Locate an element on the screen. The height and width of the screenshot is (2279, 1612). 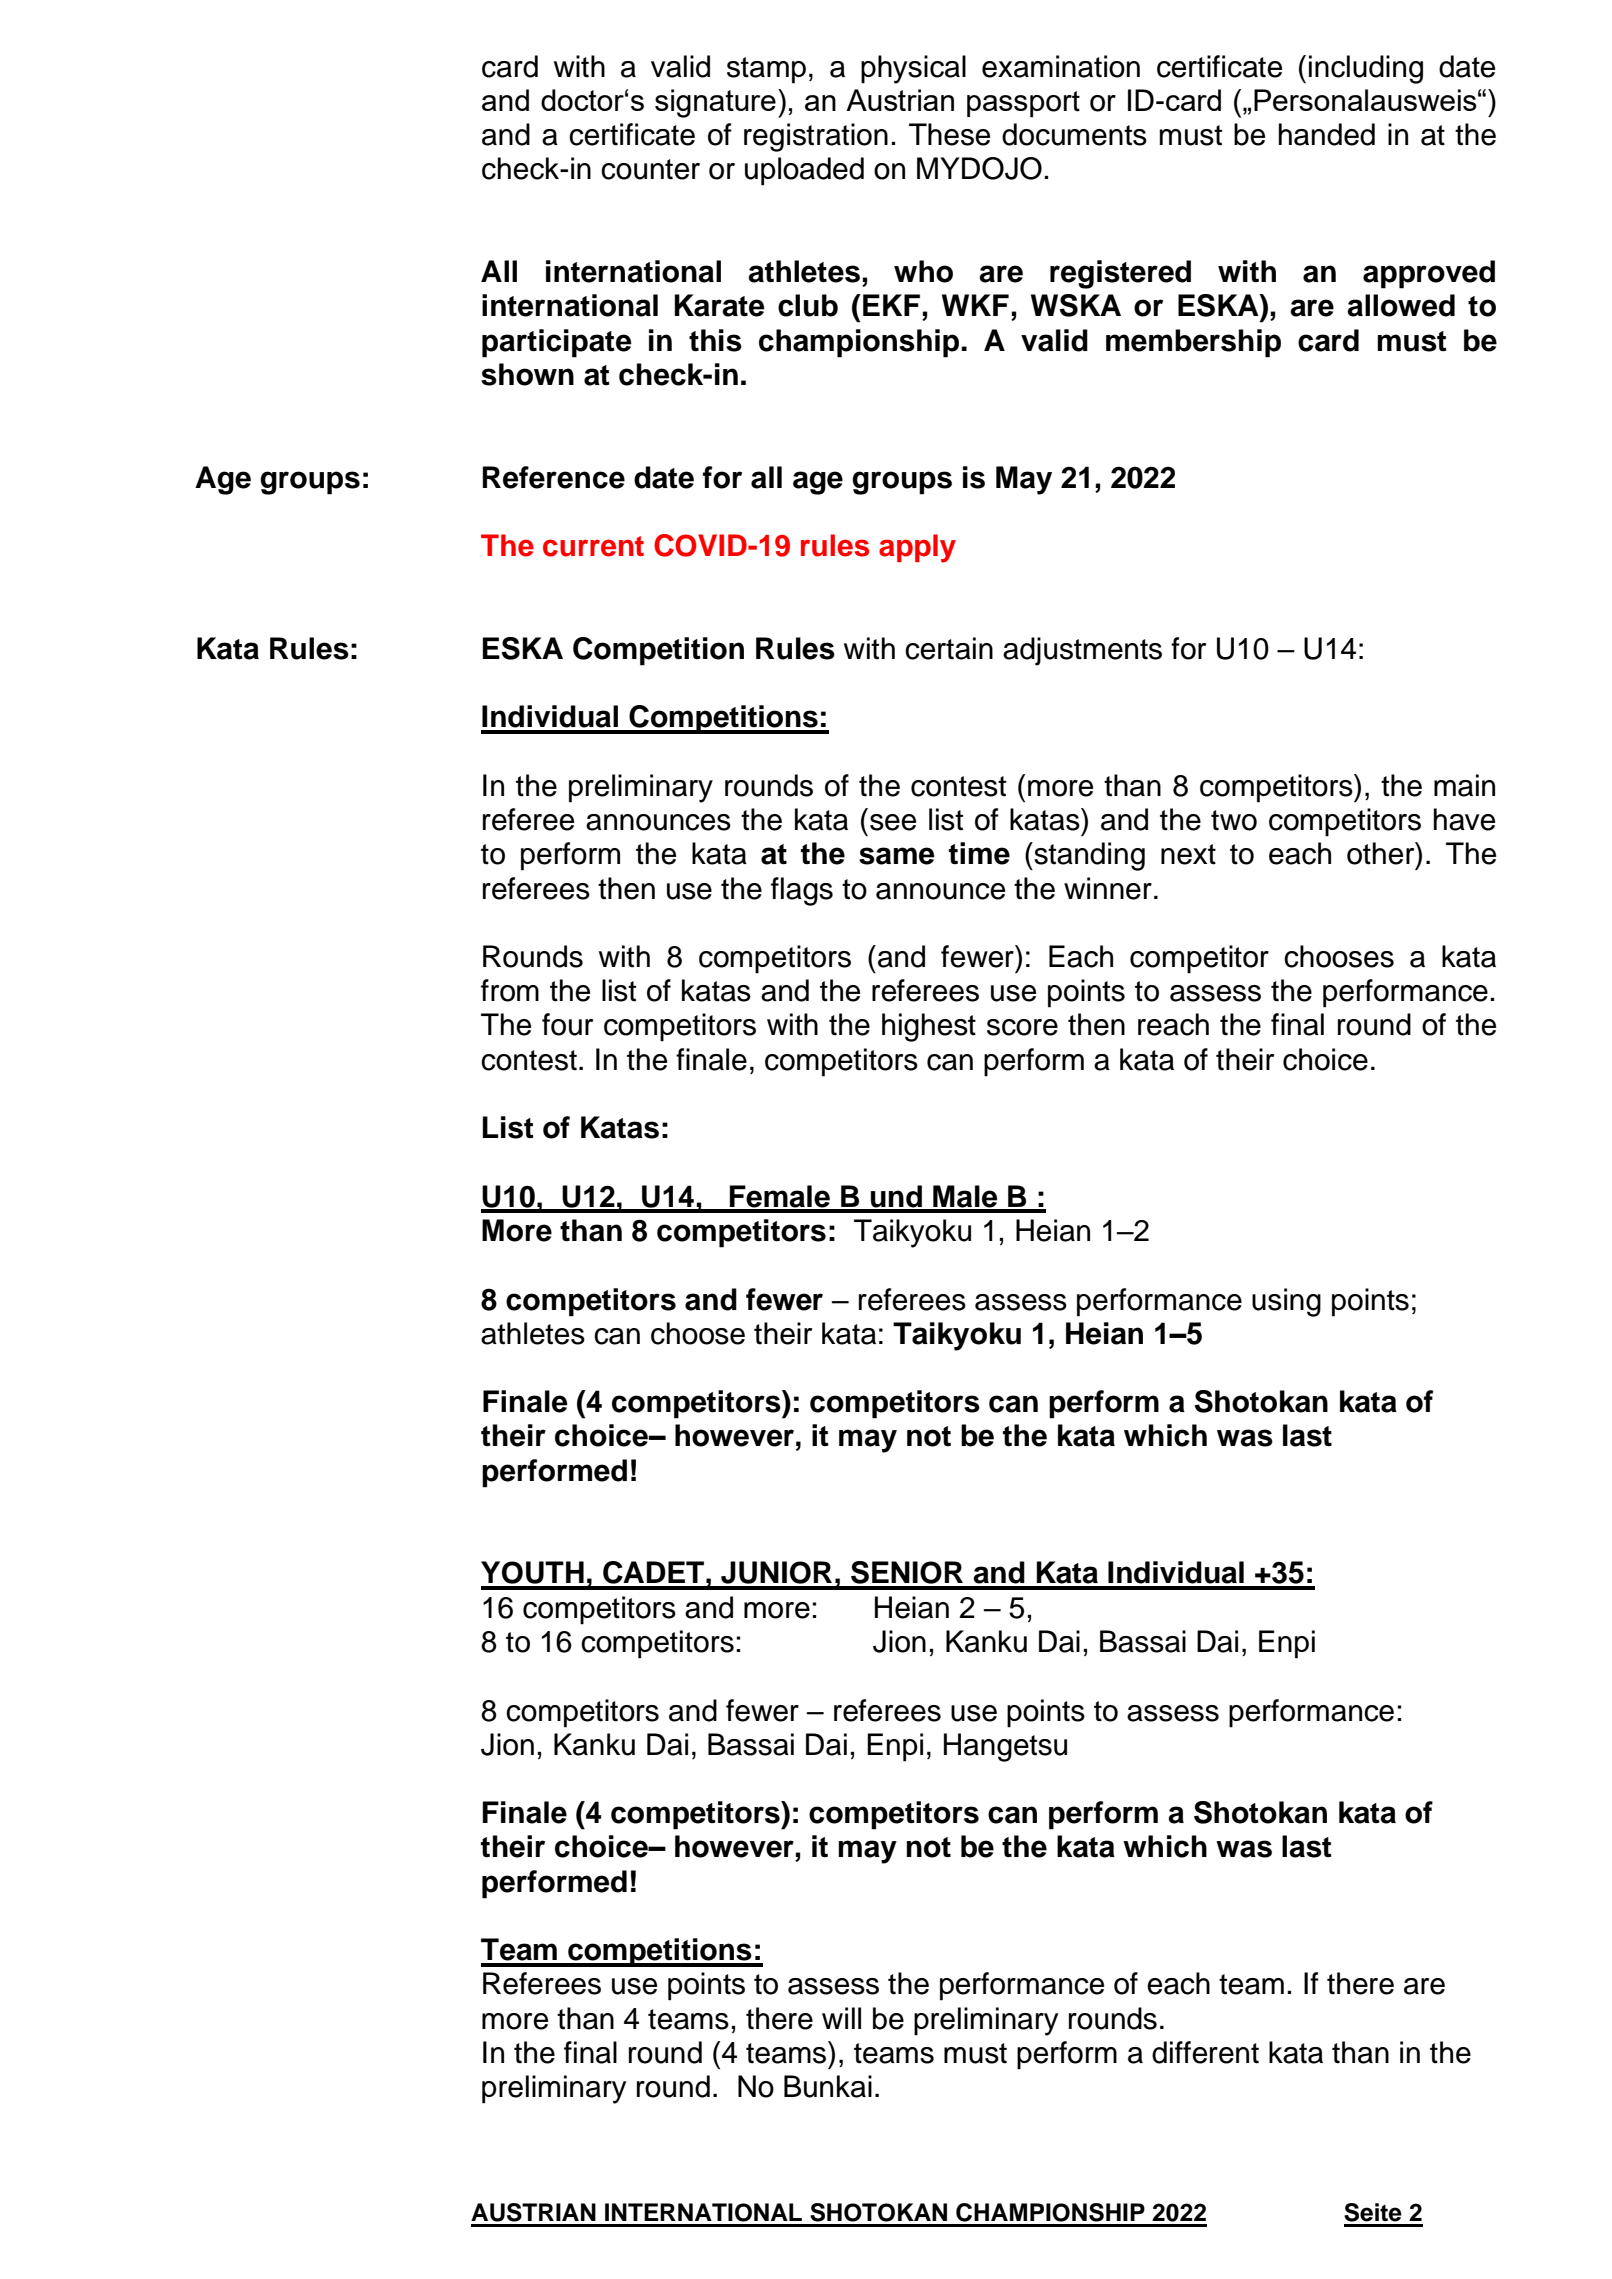
four is located at coordinates (567, 1024).
